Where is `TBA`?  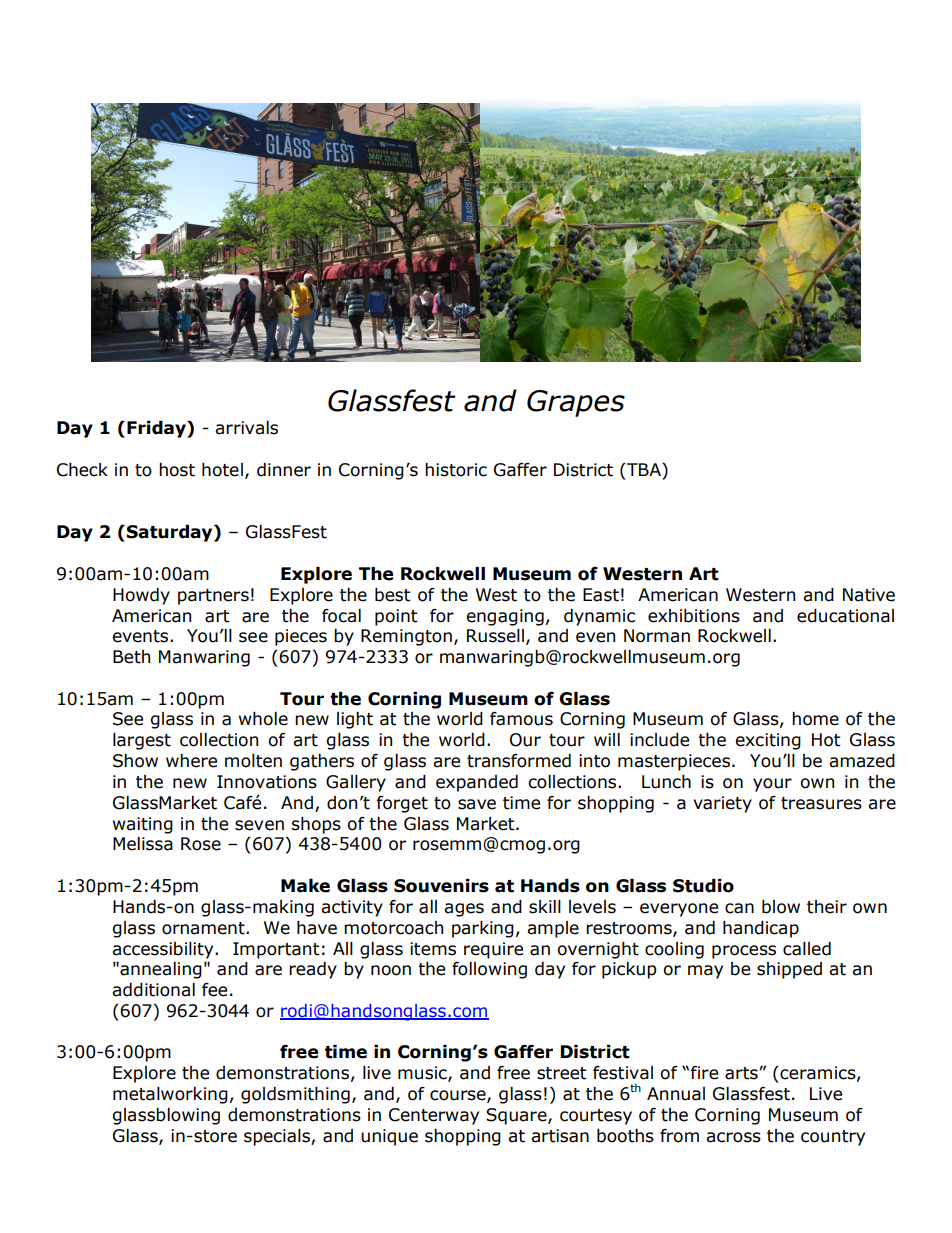
TBA is located at coordinates (644, 469).
